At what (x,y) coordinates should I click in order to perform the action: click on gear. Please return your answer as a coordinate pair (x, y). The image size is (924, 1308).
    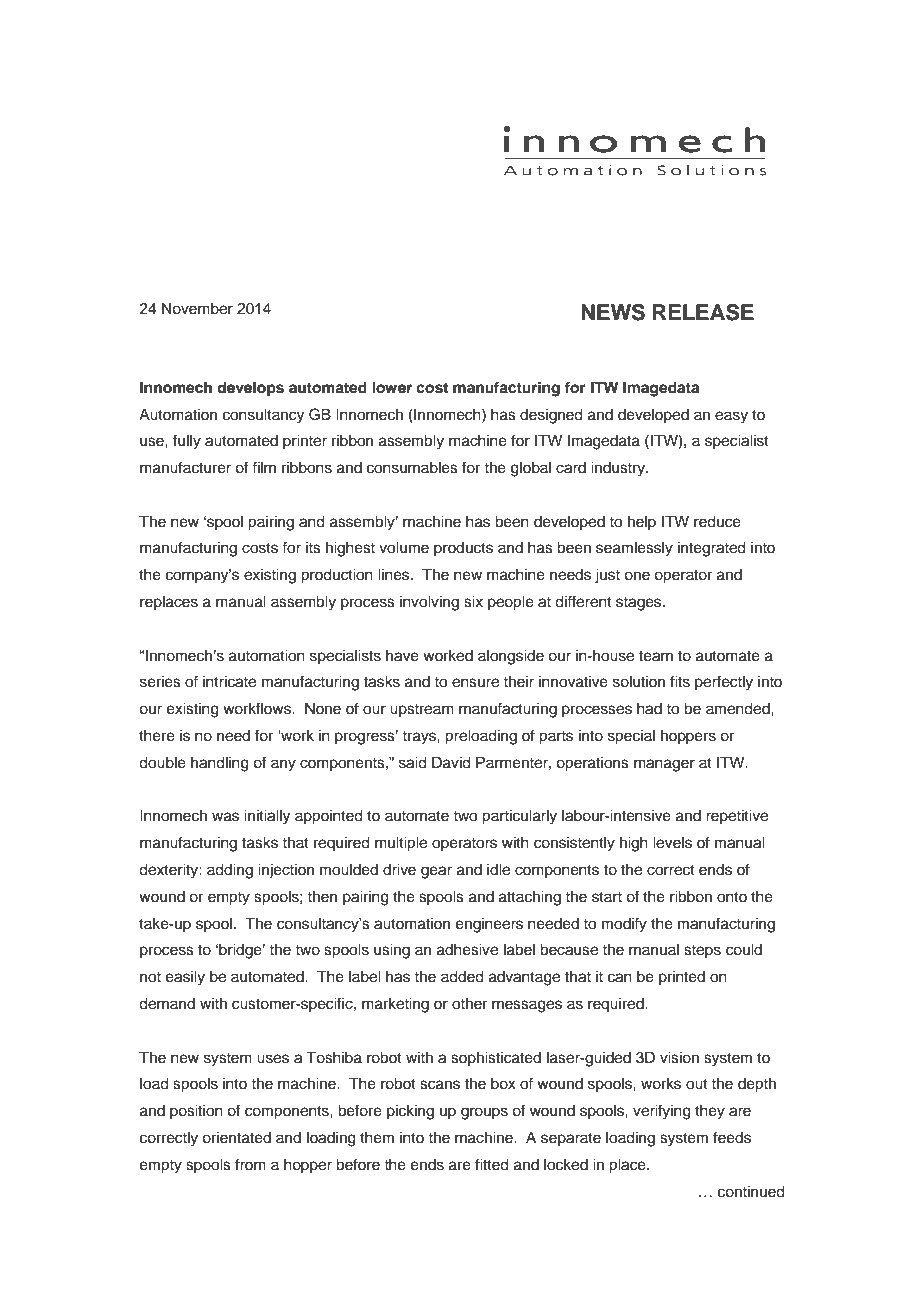
    Looking at the image, I should click on (436, 872).
